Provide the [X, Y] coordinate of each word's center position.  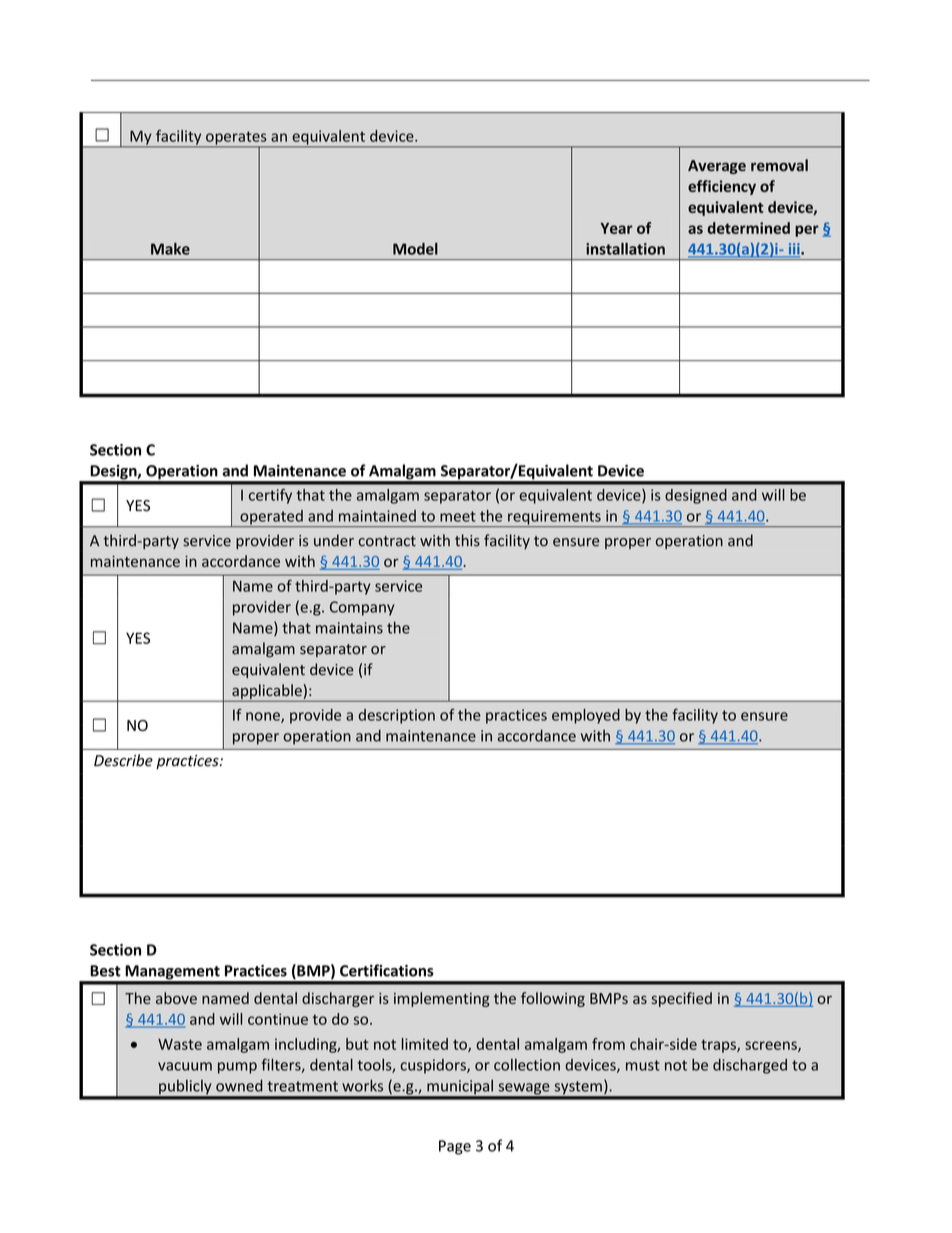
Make [170, 249]
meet [458, 516]
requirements [554, 518]
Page [455, 1147]
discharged [750, 1066]
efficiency [722, 187]
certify [270, 496]
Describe [123, 760]
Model [415, 249]
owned [239, 1085]
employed [586, 716]
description [397, 716]
